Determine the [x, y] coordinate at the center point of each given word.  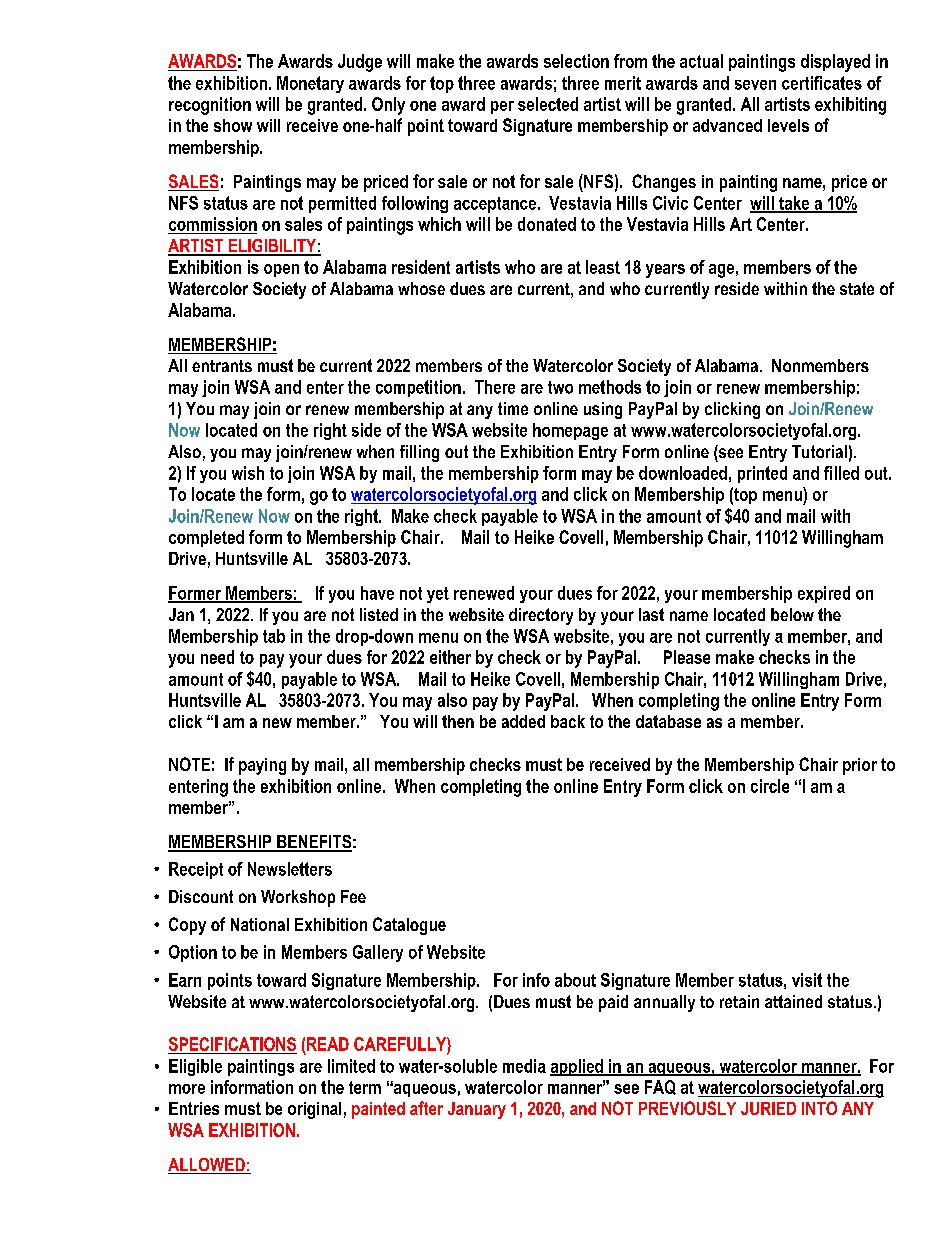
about [575, 980]
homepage [570, 431]
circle [770, 786]
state [857, 288]
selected [548, 104]
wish [248, 473]
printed [762, 474]
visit [807, 980]
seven [755, 85]
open [281, 270]
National [260, 924]
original [314, 1110]
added [523, 721]
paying [262, 766]
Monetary [310, 84]
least [603, 267]
